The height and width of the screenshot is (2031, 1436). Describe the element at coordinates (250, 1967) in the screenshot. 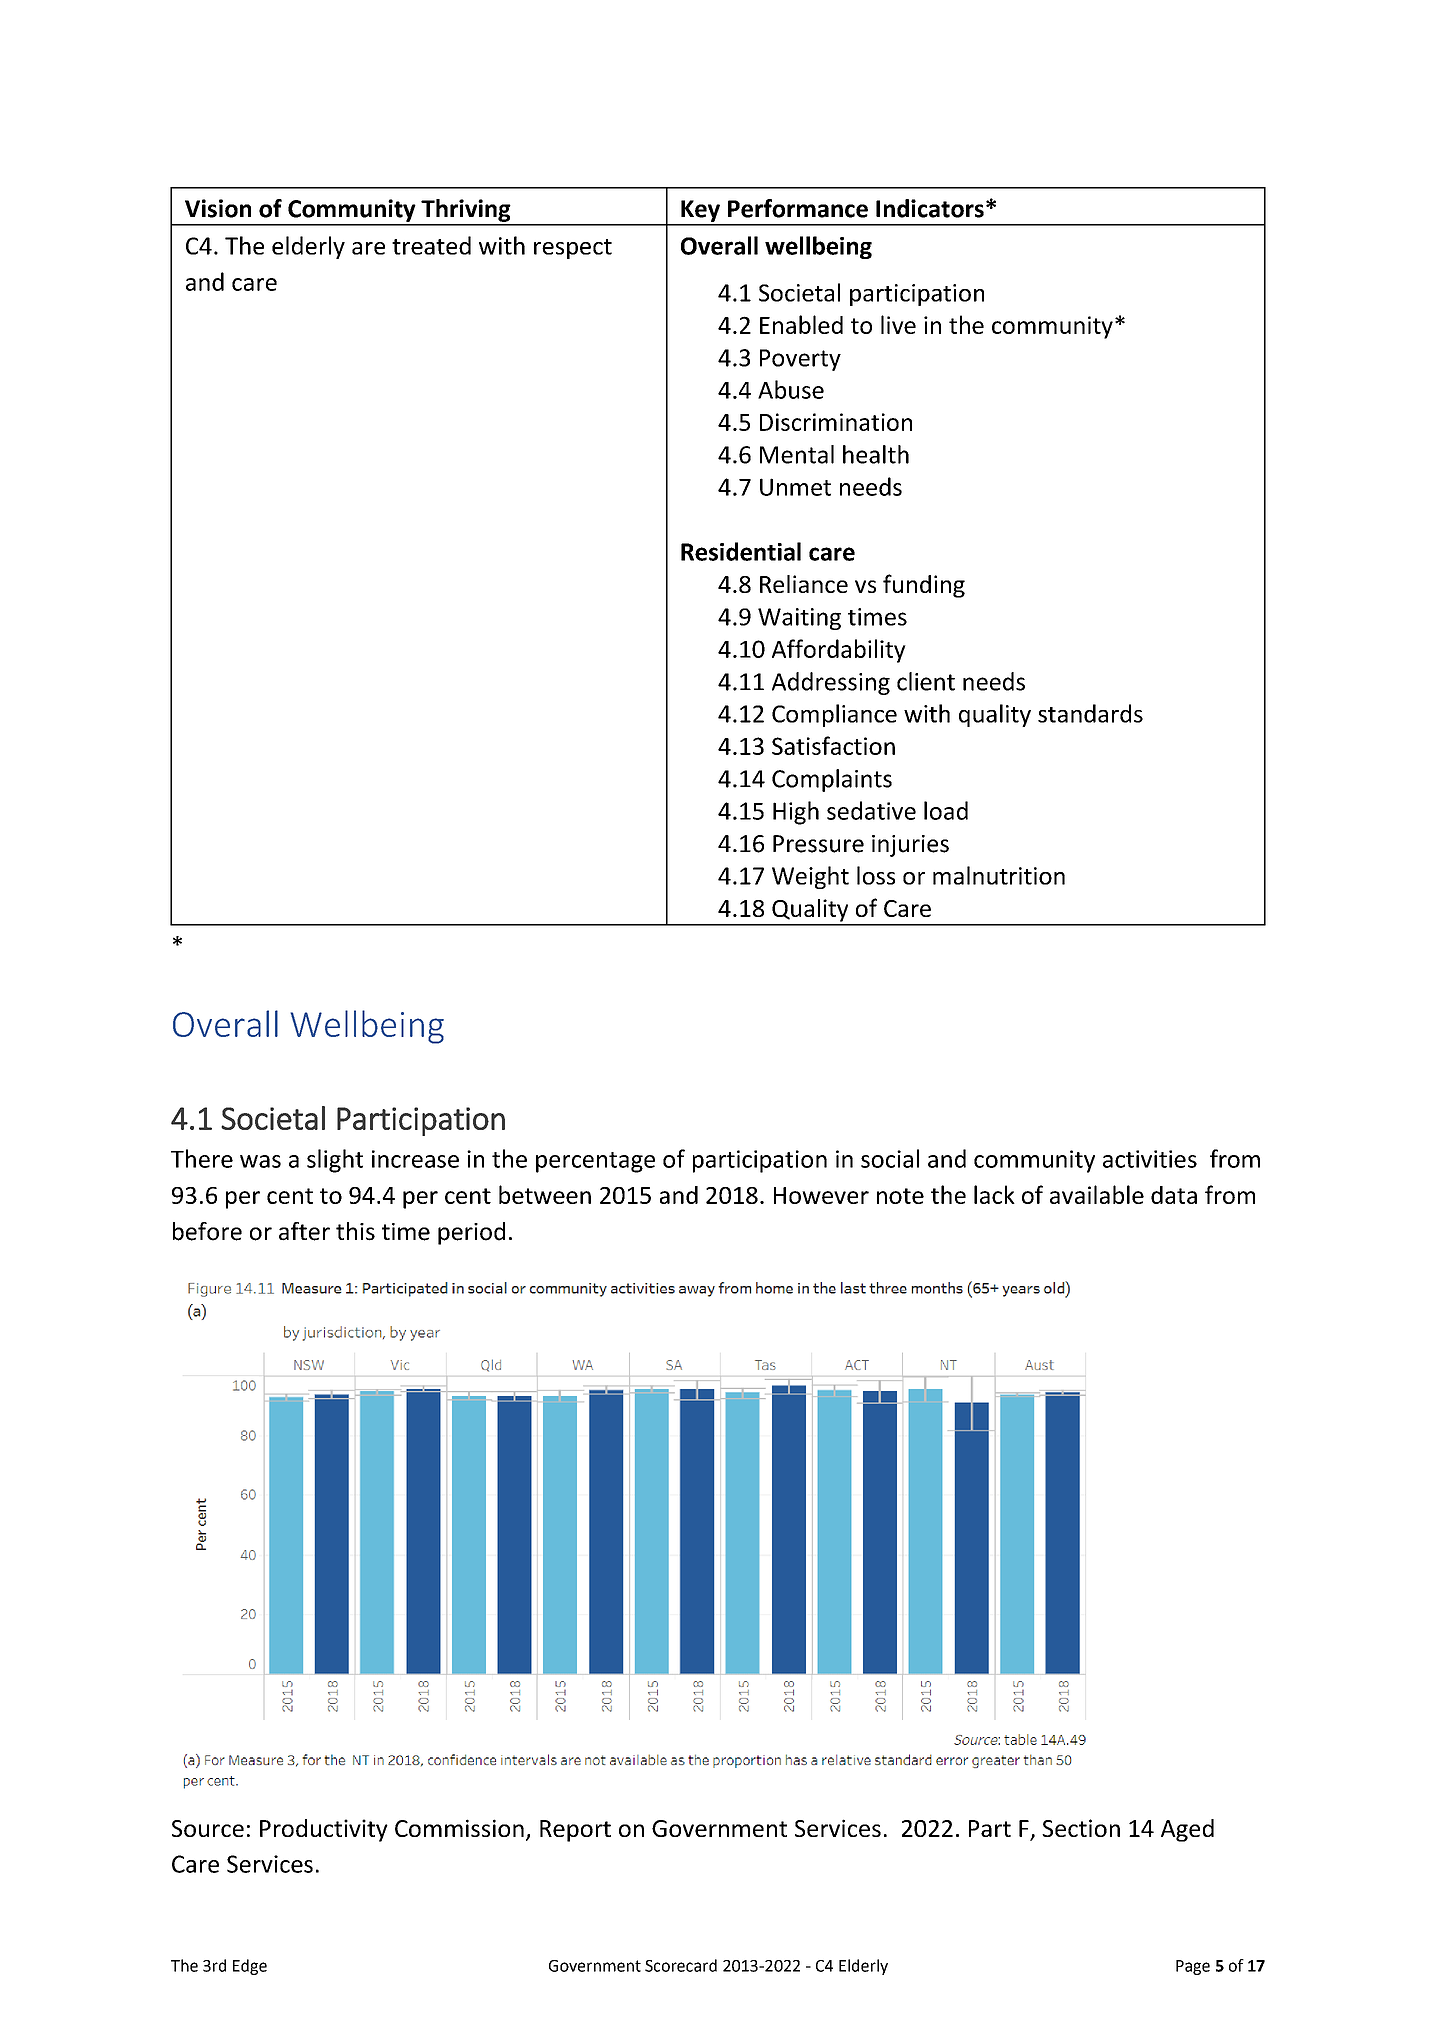

I see `Edge` at that location.
